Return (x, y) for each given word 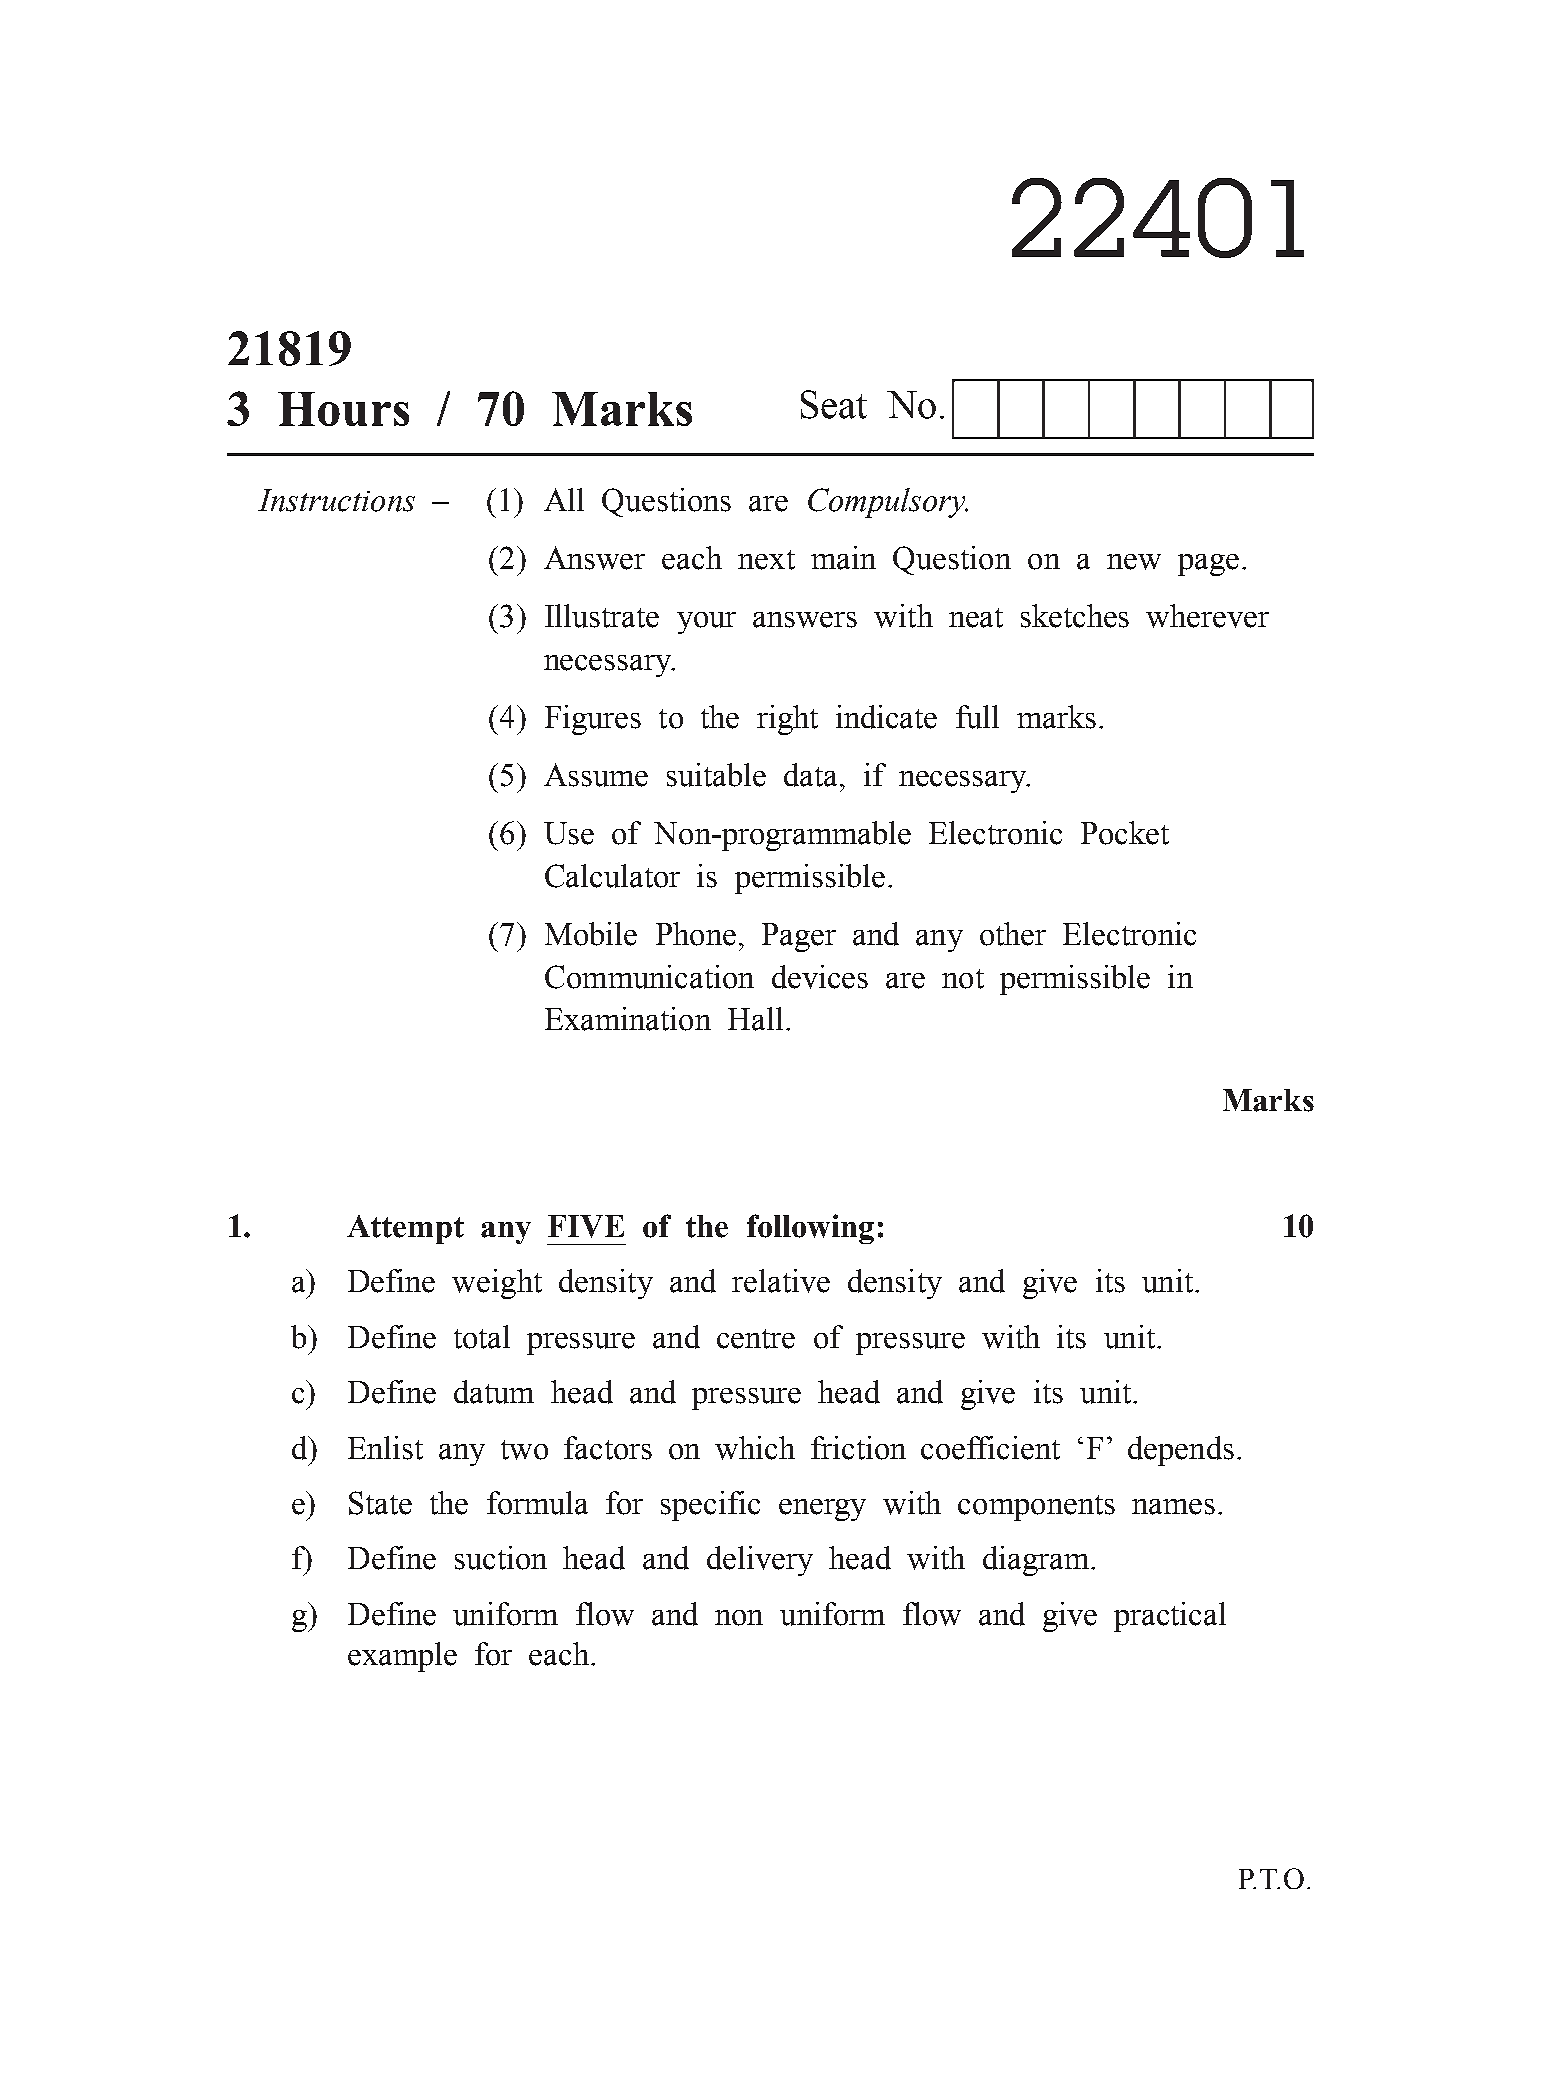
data (812, 775)
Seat (834, 404)
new (1134, 562)
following (810, 1229)
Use (569, 833)
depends (1181, 1451)
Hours (343, 409)
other (1013, 934)
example (402, 1657)
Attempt (405, 1229)
